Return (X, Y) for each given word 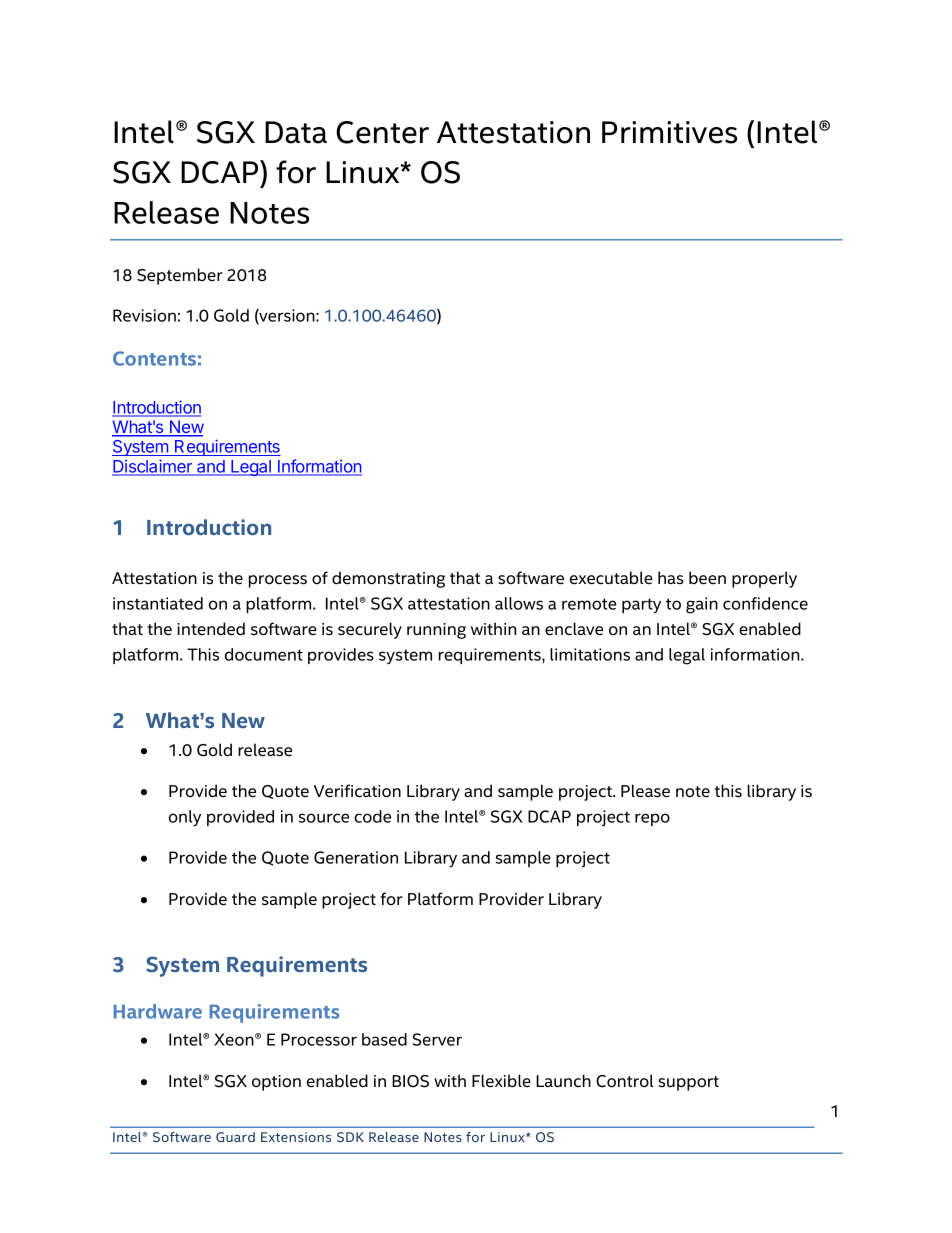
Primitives (669, 132)
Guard (235, 1137)
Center (382, 132)
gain (702, 605)
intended (211, 629)
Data (296, 132)
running (436, 631)
